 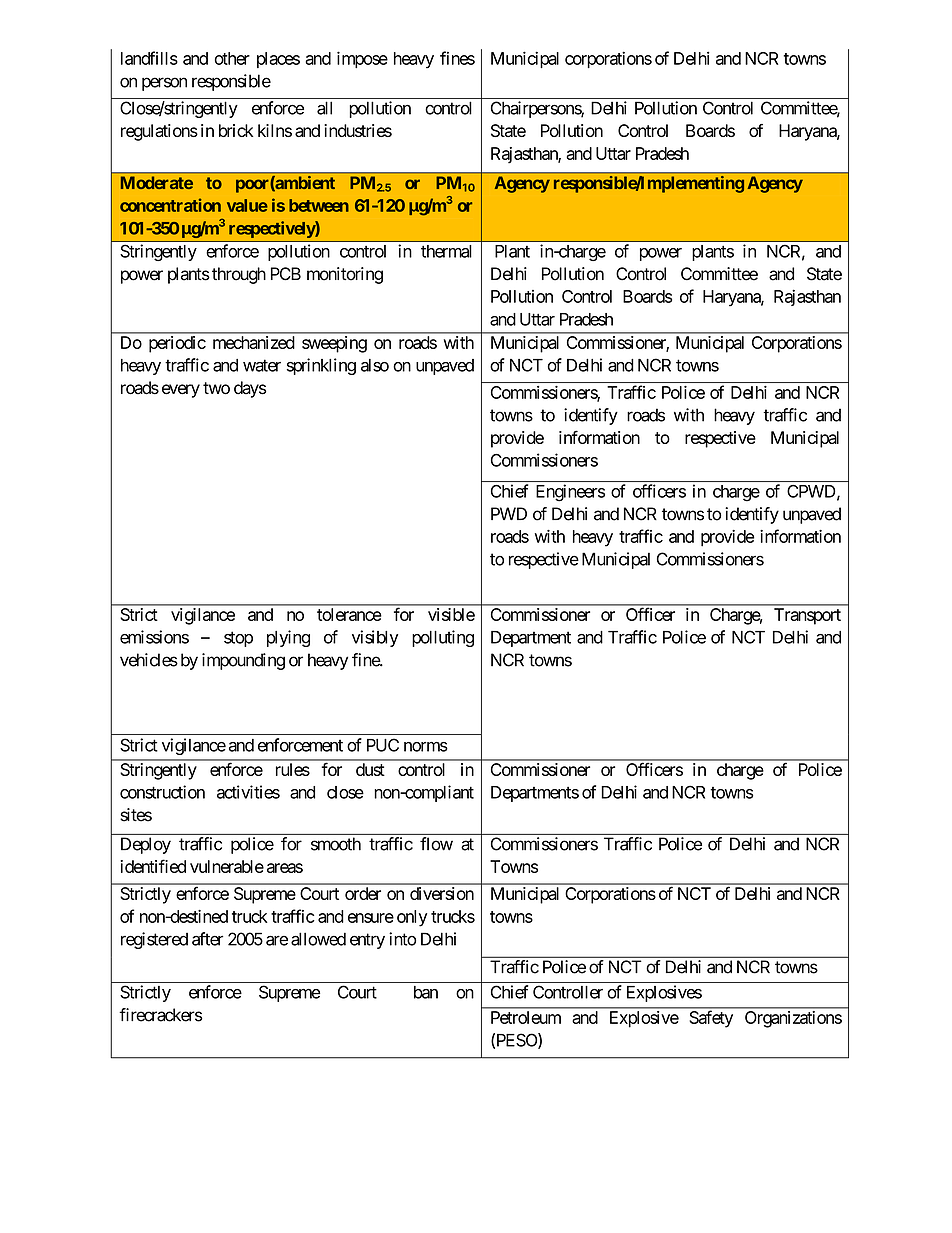 What do you see at coordinates (232, 58) in the image?
I see `other` at bounding box center [232, 58].
